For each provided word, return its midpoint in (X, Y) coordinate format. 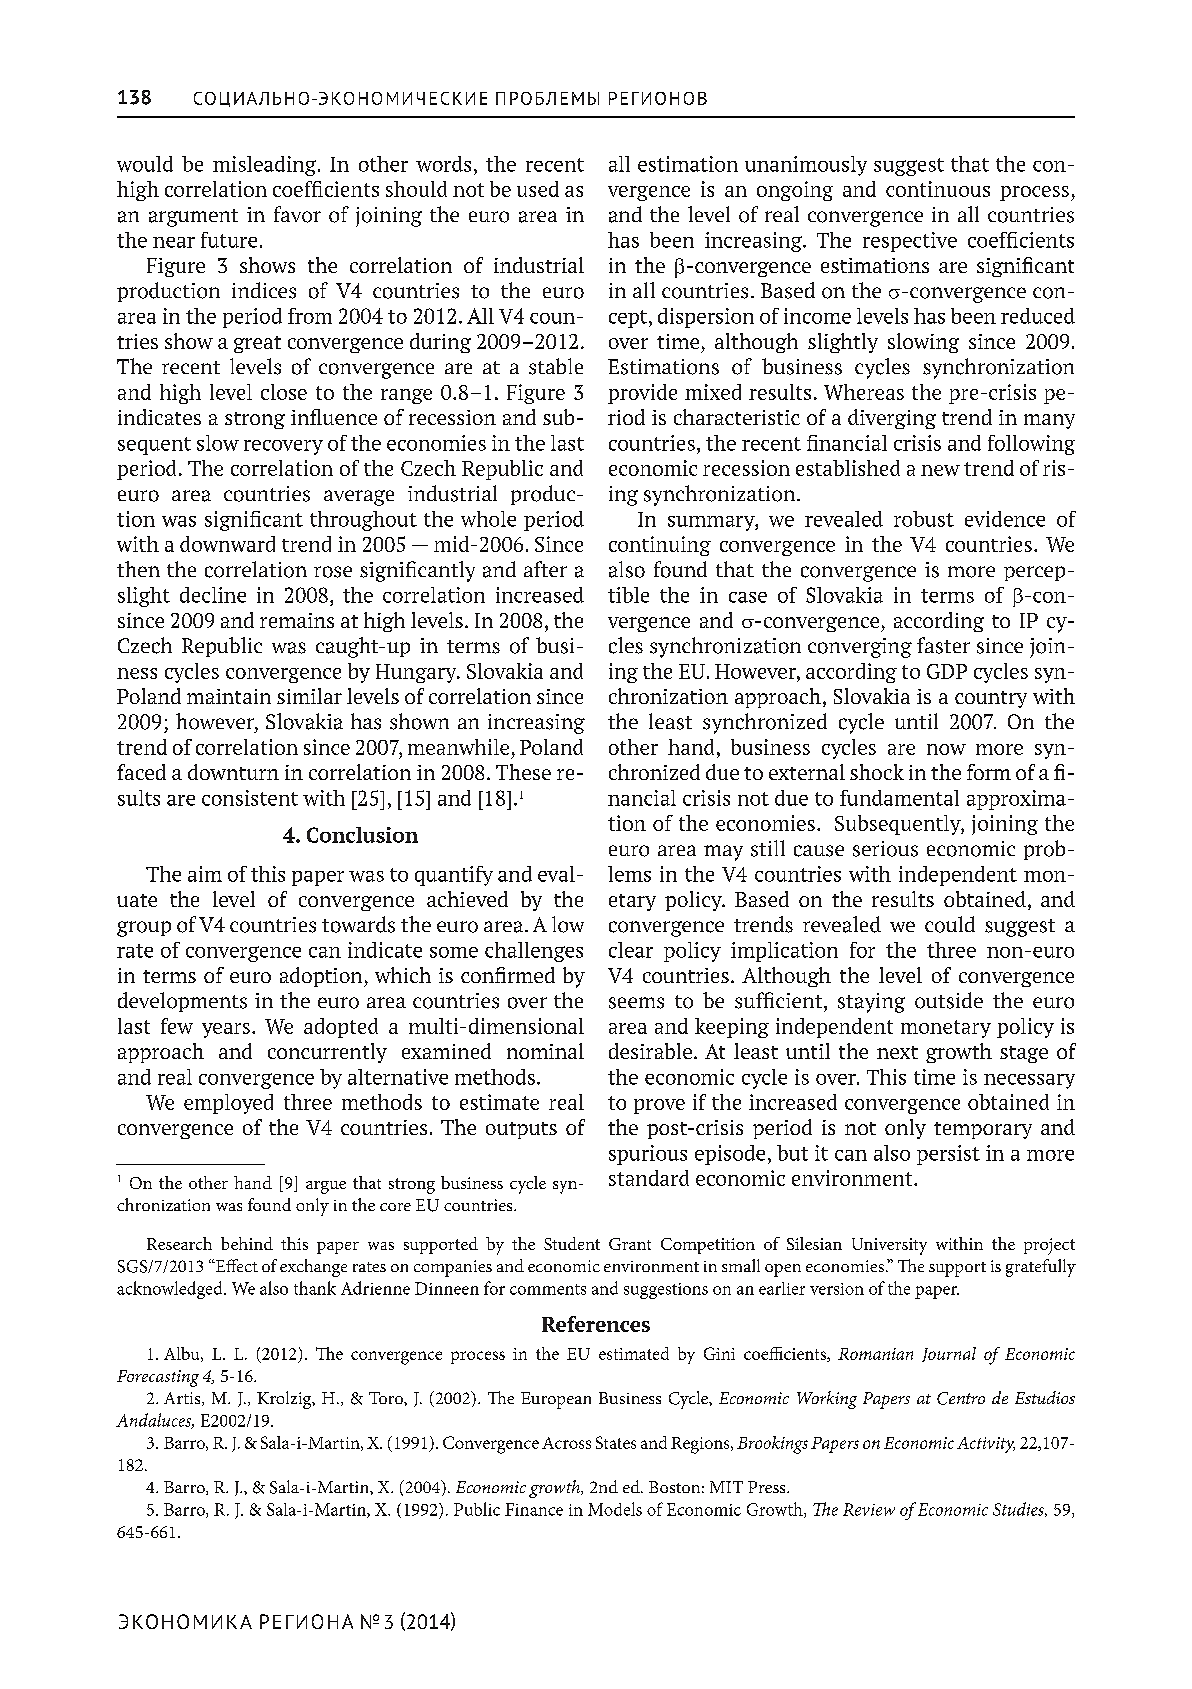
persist (948, 1155)
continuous (938, 189)
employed (228, 1104)
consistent (250, 798)
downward (227, 544)
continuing (660, 546)
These (523, 772)
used (538, 189)
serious (885, 849)
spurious (648, 1155)
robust (924, 519)
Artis (183, 1399)
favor (297, 214)
